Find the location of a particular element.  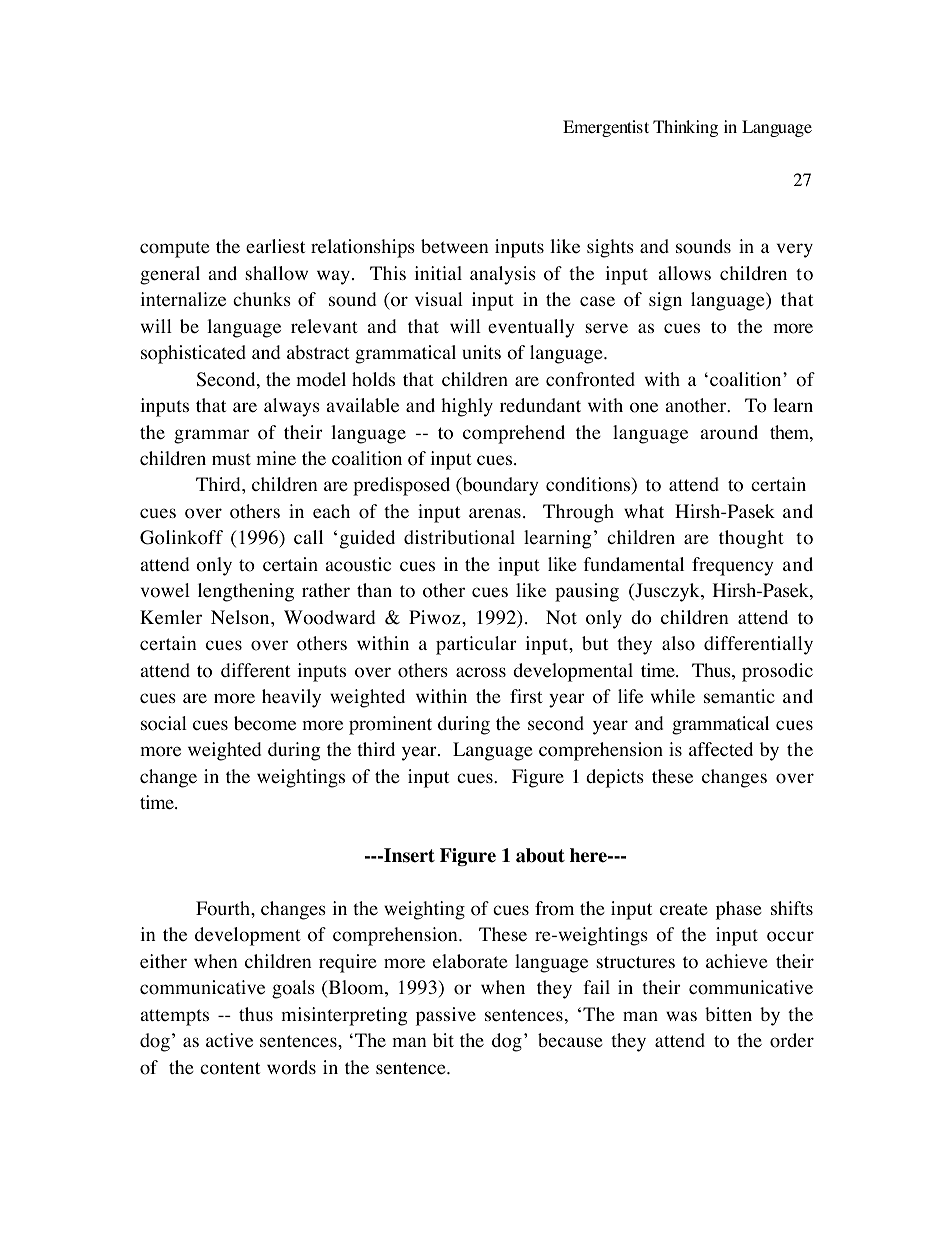

between is located at coordinates (454, 246).
